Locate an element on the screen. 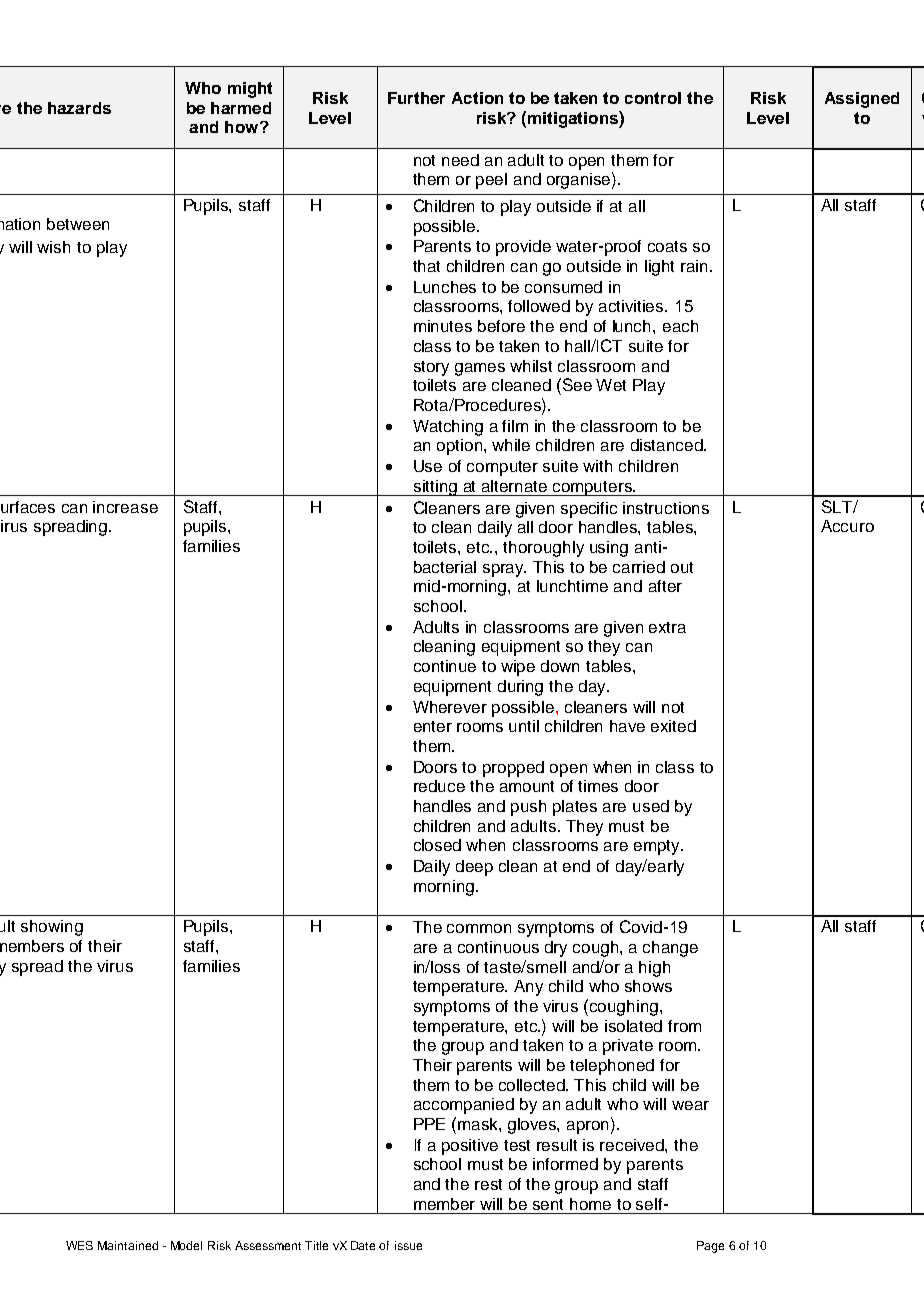 Image resolution: width=924 pixels, height=1308 pixels. increase is located at coordinates (125, 507).
